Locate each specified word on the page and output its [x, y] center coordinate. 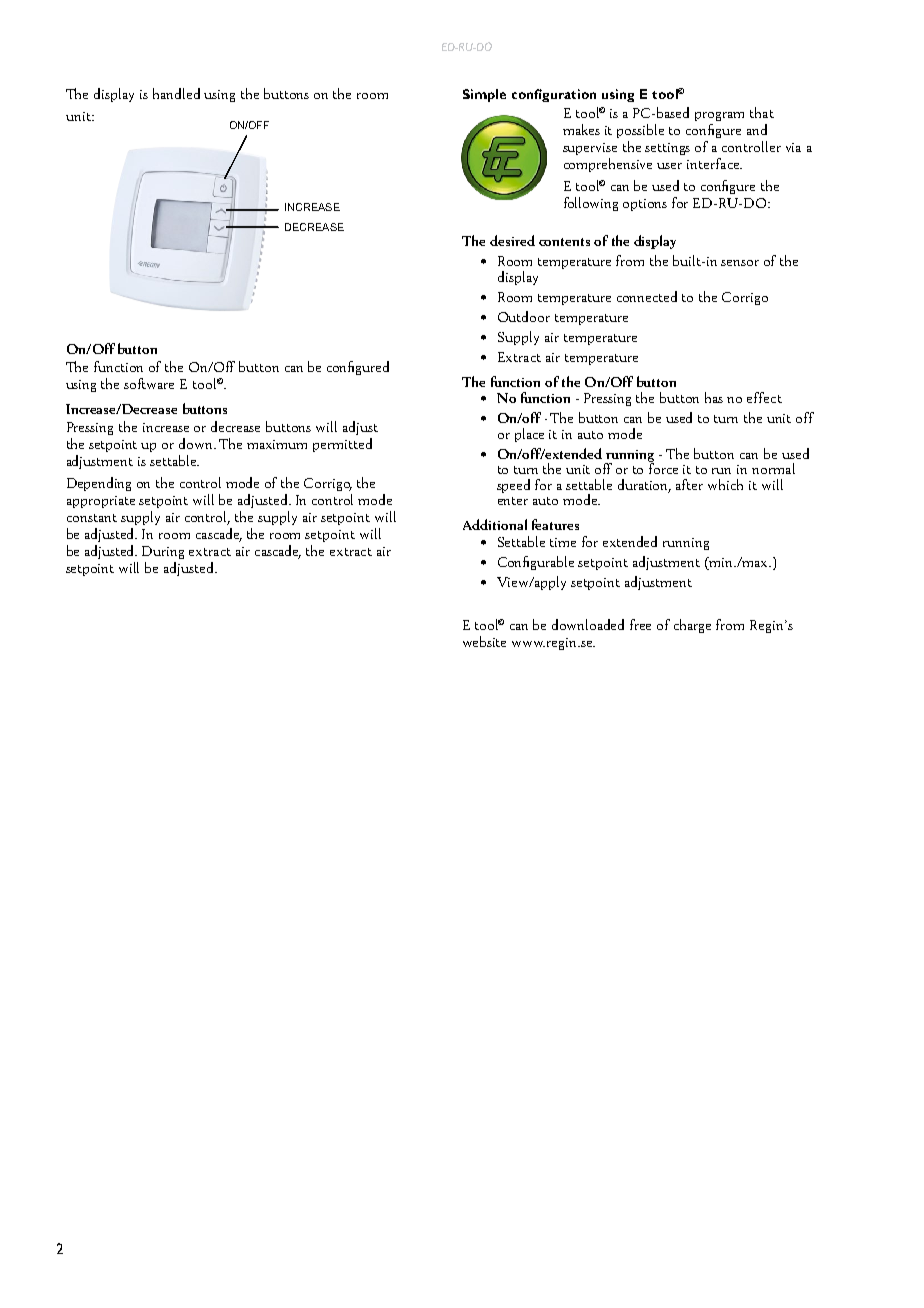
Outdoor [524, 316]
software [149, 383]
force [663, 467]
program [719, 116]
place [529, 435]
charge [692, 626]
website [484, 641]
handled [176, 93]
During [163, 552]
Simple [484, 95]
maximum [277, 444]
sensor [740, 263]
